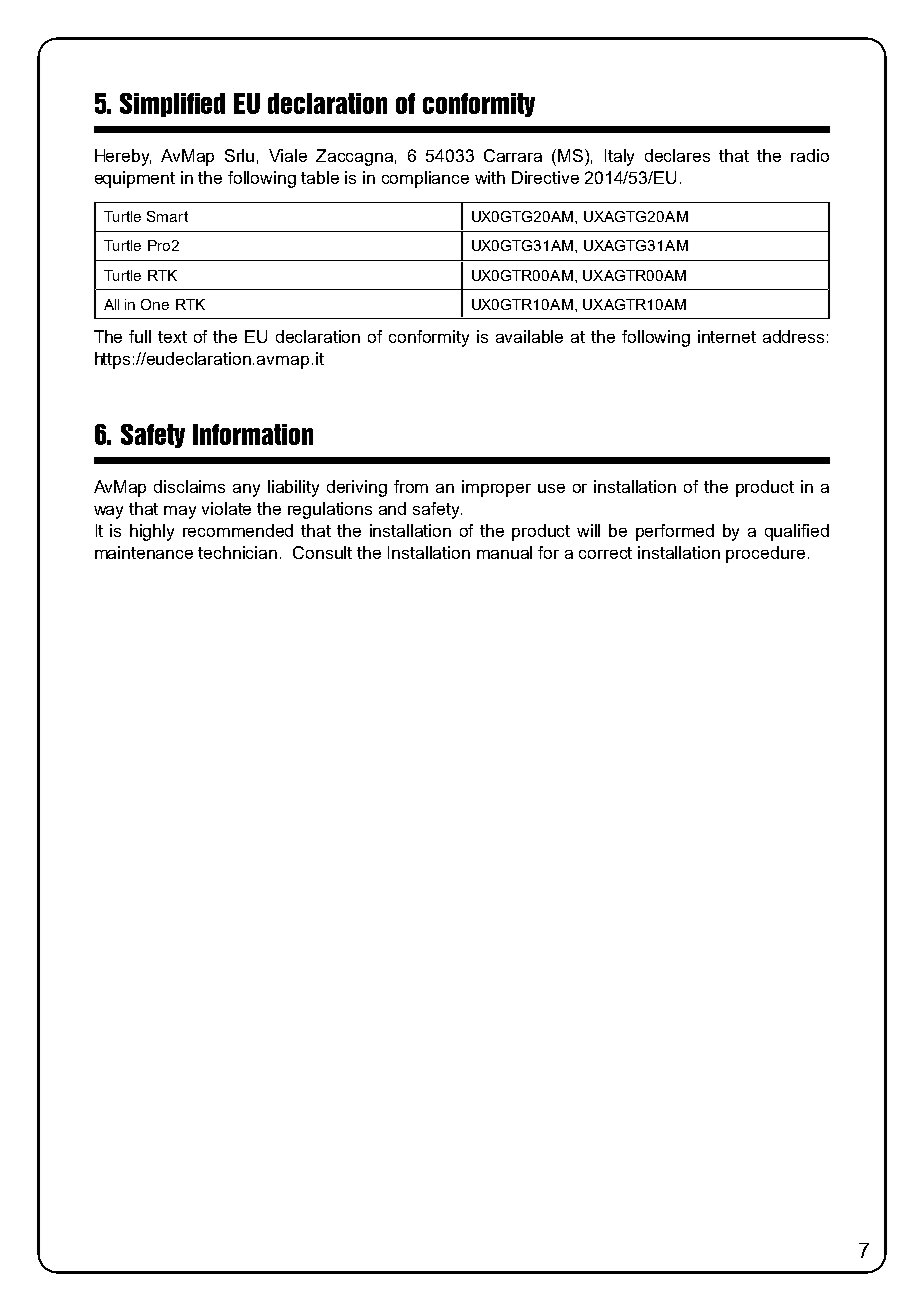  What do you see at coordinates (253, 434) in the document?
I see `Information` at bounding box center [253, 434].
